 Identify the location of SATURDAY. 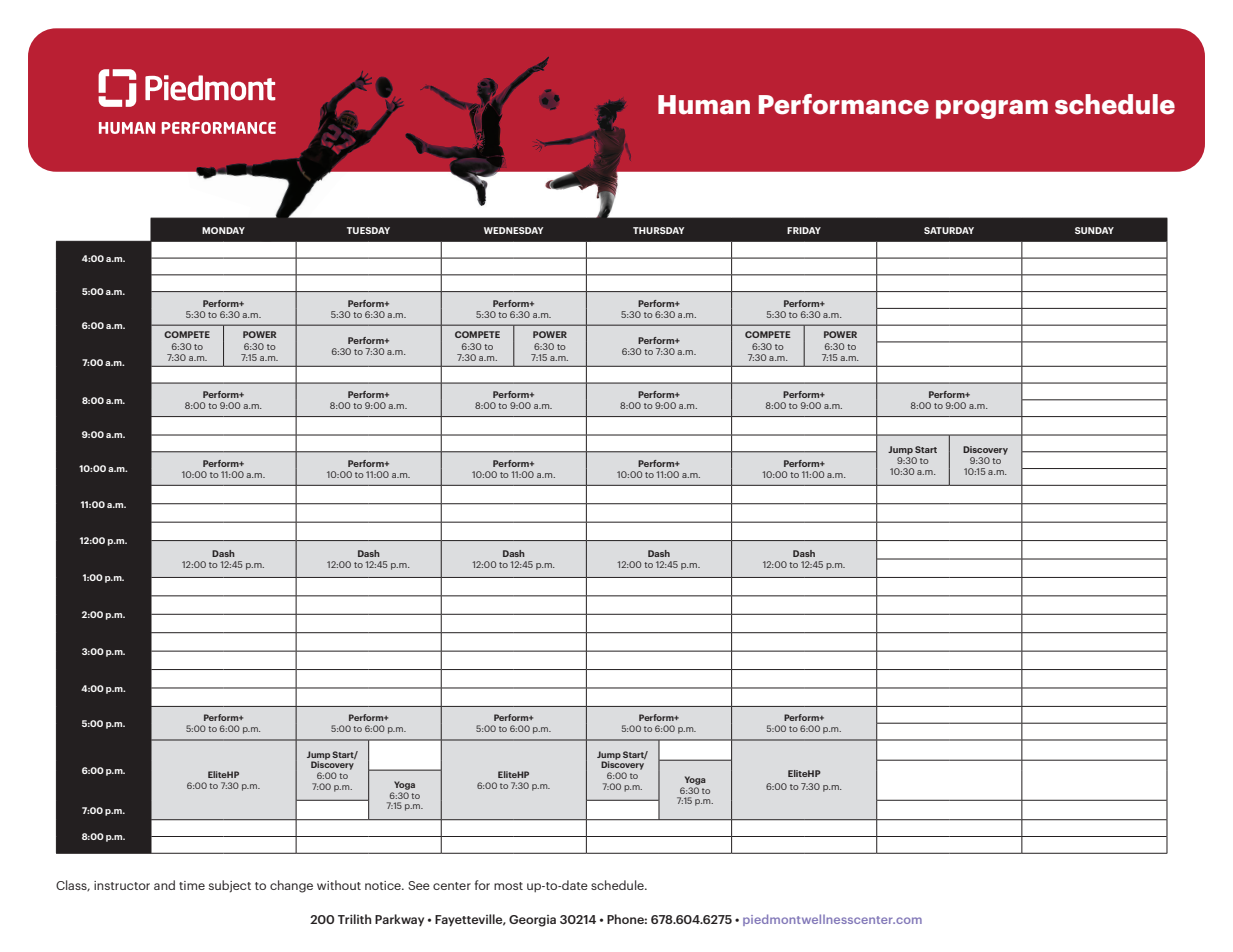
(949, 230).
